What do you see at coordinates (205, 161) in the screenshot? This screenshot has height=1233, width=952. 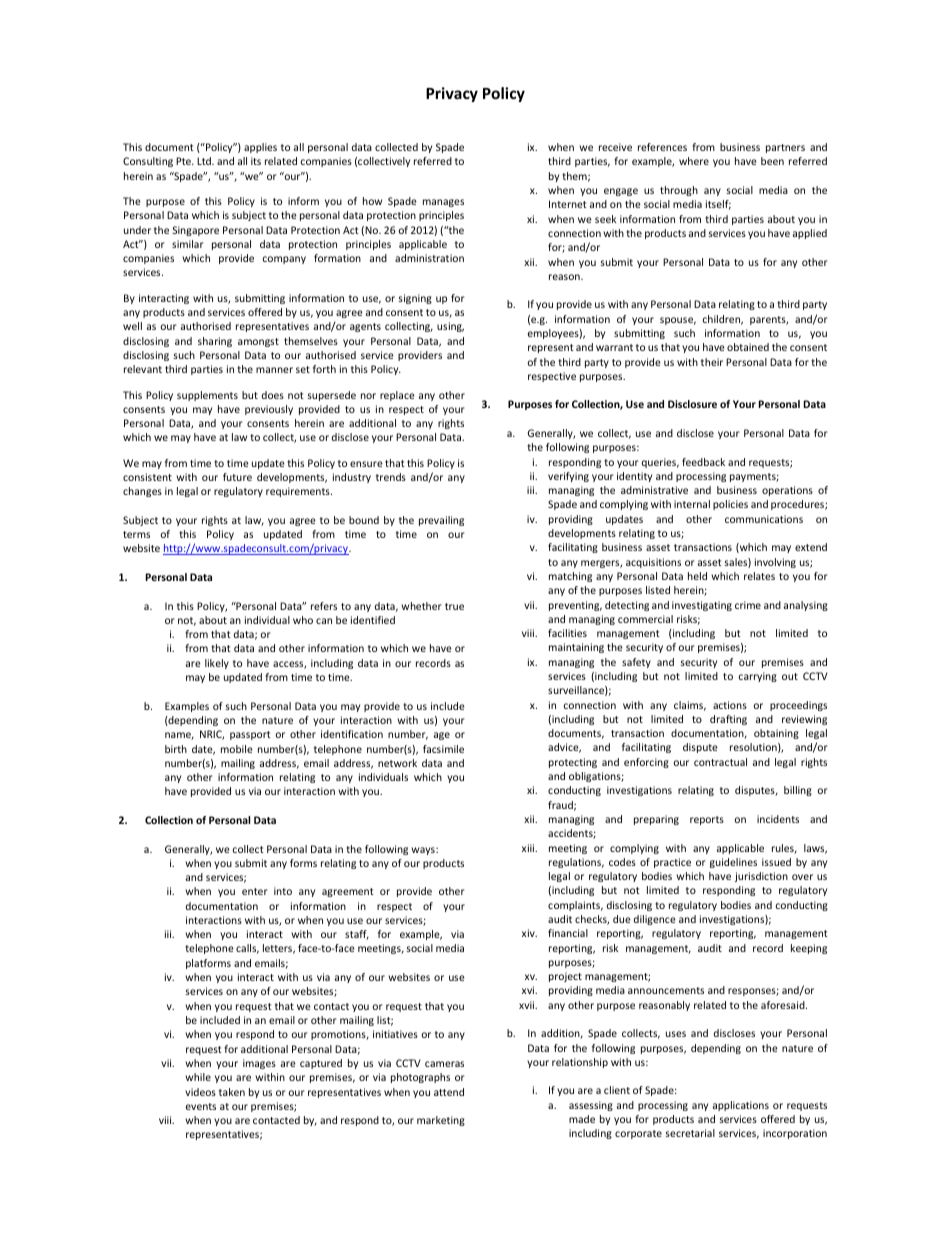 I see `Ltd` at bounding box center [205, 161].
